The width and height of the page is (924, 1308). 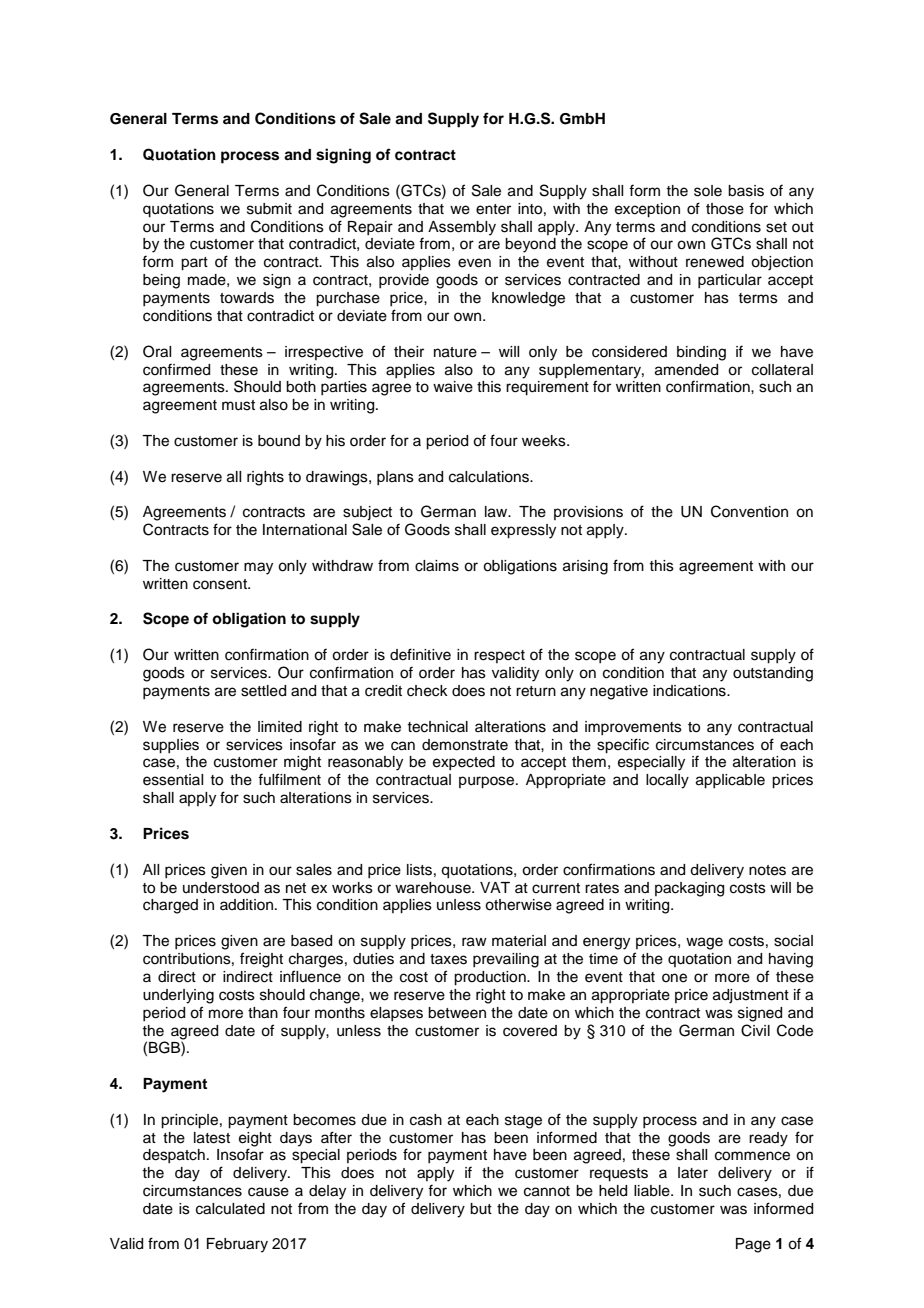 What do you see at coordinates (258, 568) in the page?
I see `may` at bounding box center [258, 568].
